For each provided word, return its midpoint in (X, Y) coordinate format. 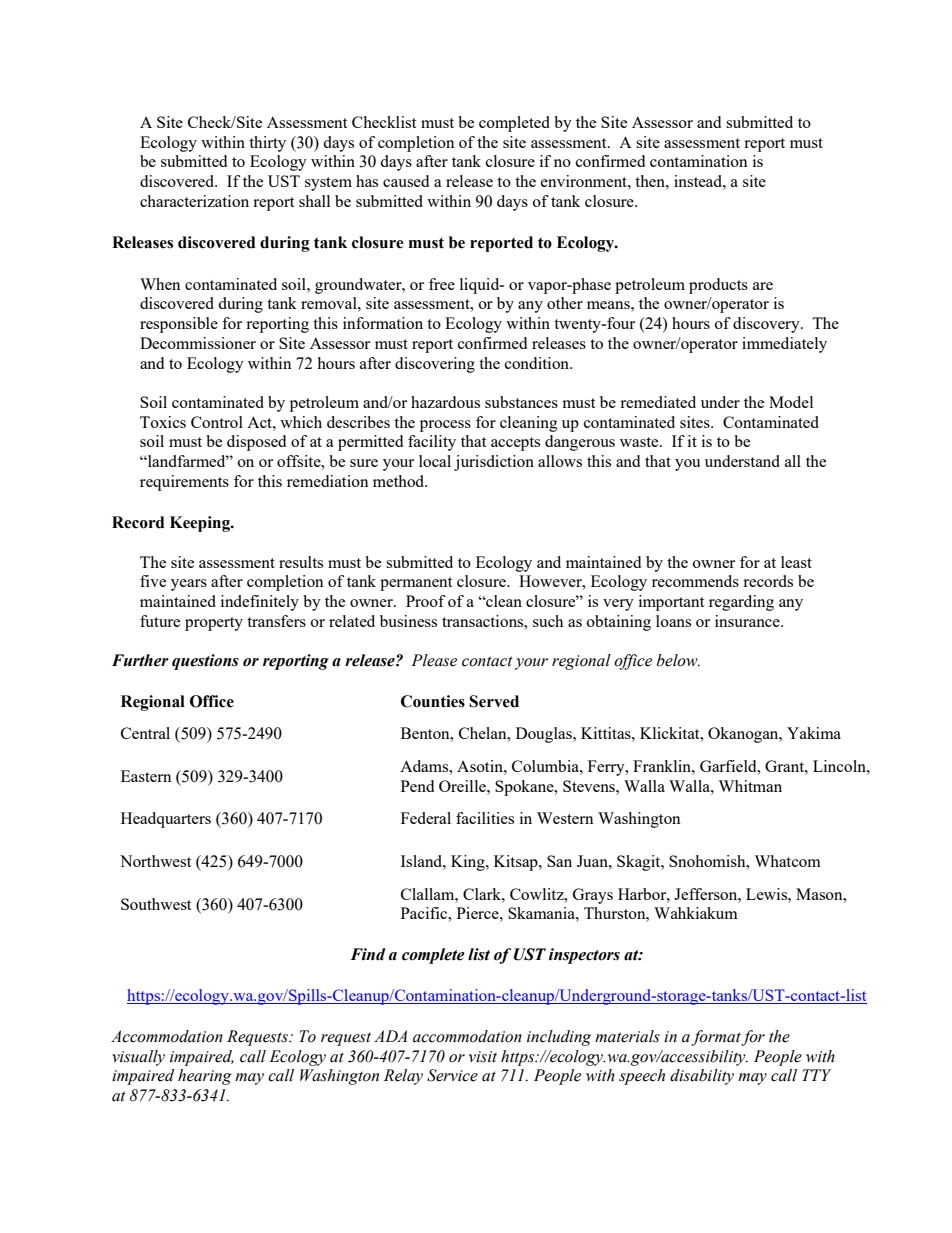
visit (483, 1057)
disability (702, 1077)
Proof (426, 601)
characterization (194, 201)
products (718, 286)
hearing (205, 1077)
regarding (741, 603)
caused (406, 181)
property (214, 624)
